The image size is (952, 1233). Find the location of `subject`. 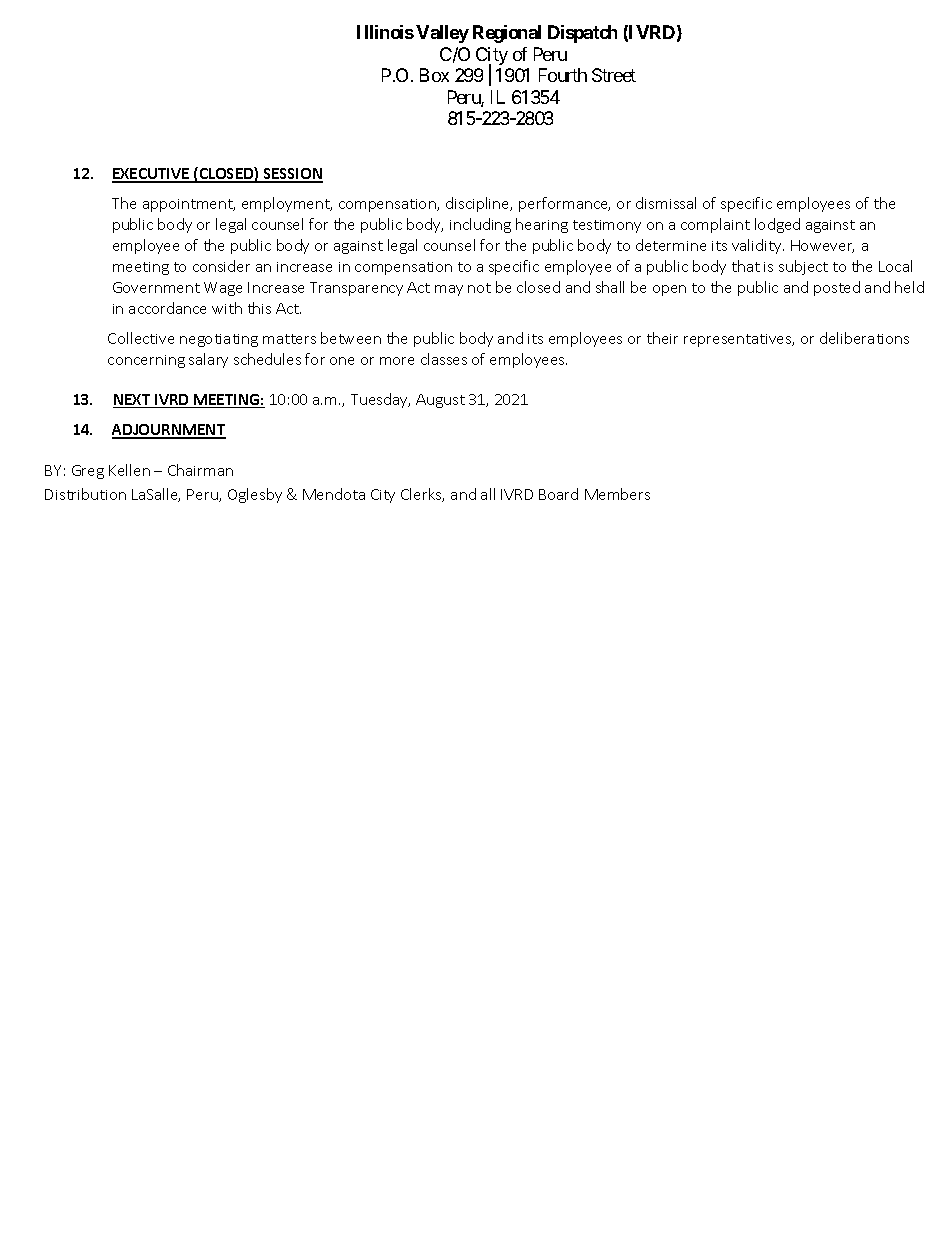

subject is located at coordinates (803, 267).
